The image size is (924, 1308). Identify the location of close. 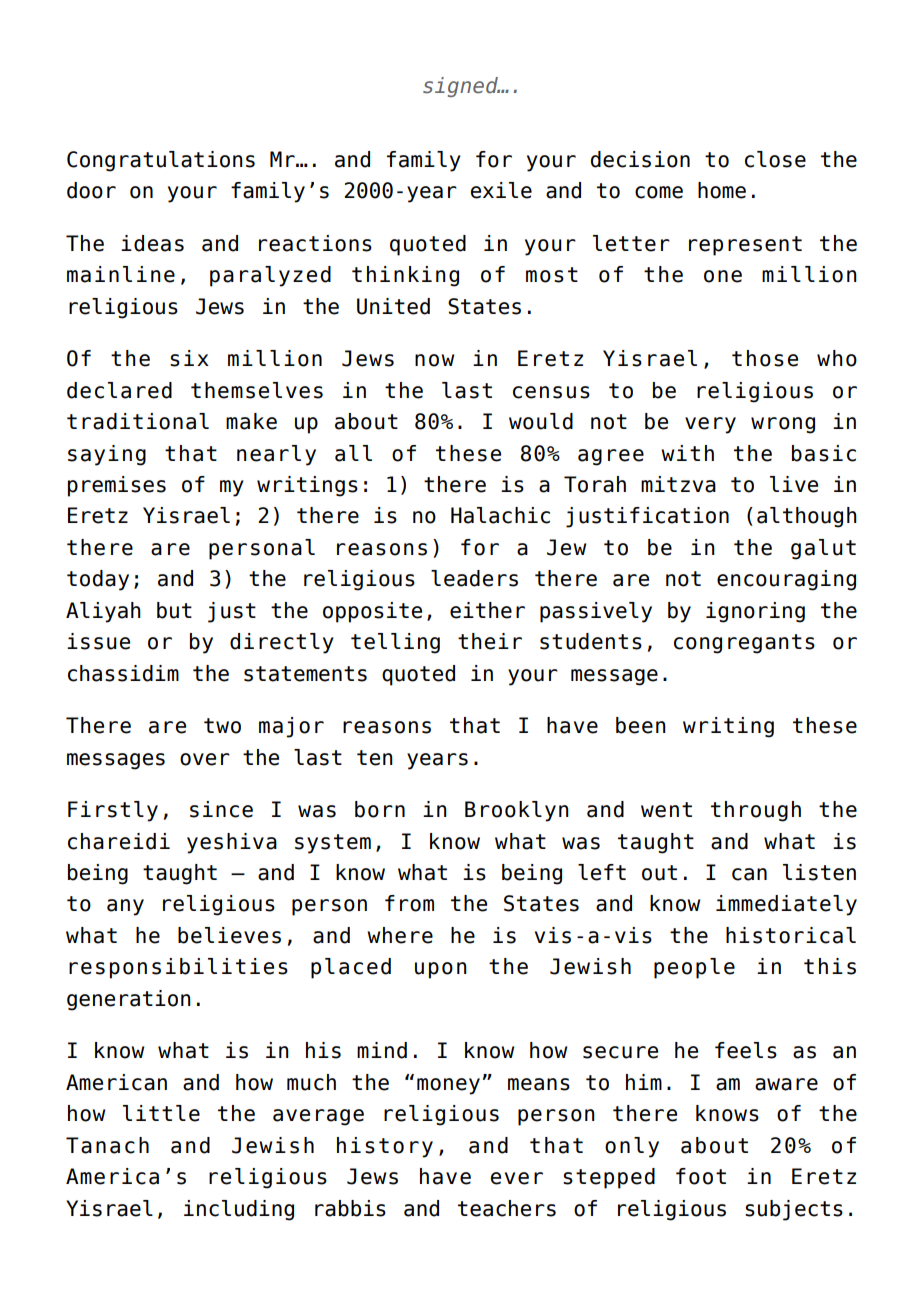
(775, 159).
